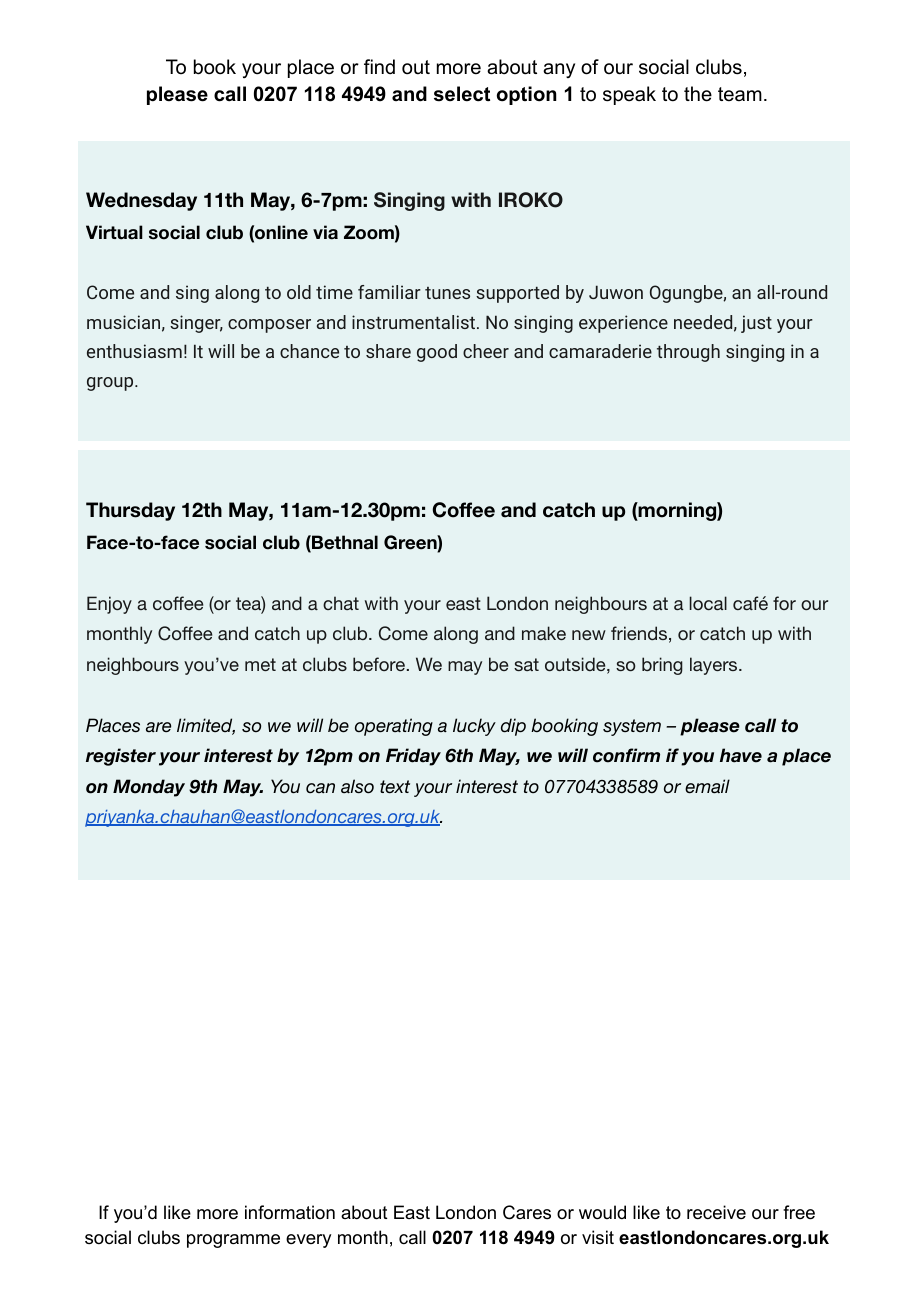  Describe the element at coordinates (707, 786) in the screenshot. I see `email` at that location.
